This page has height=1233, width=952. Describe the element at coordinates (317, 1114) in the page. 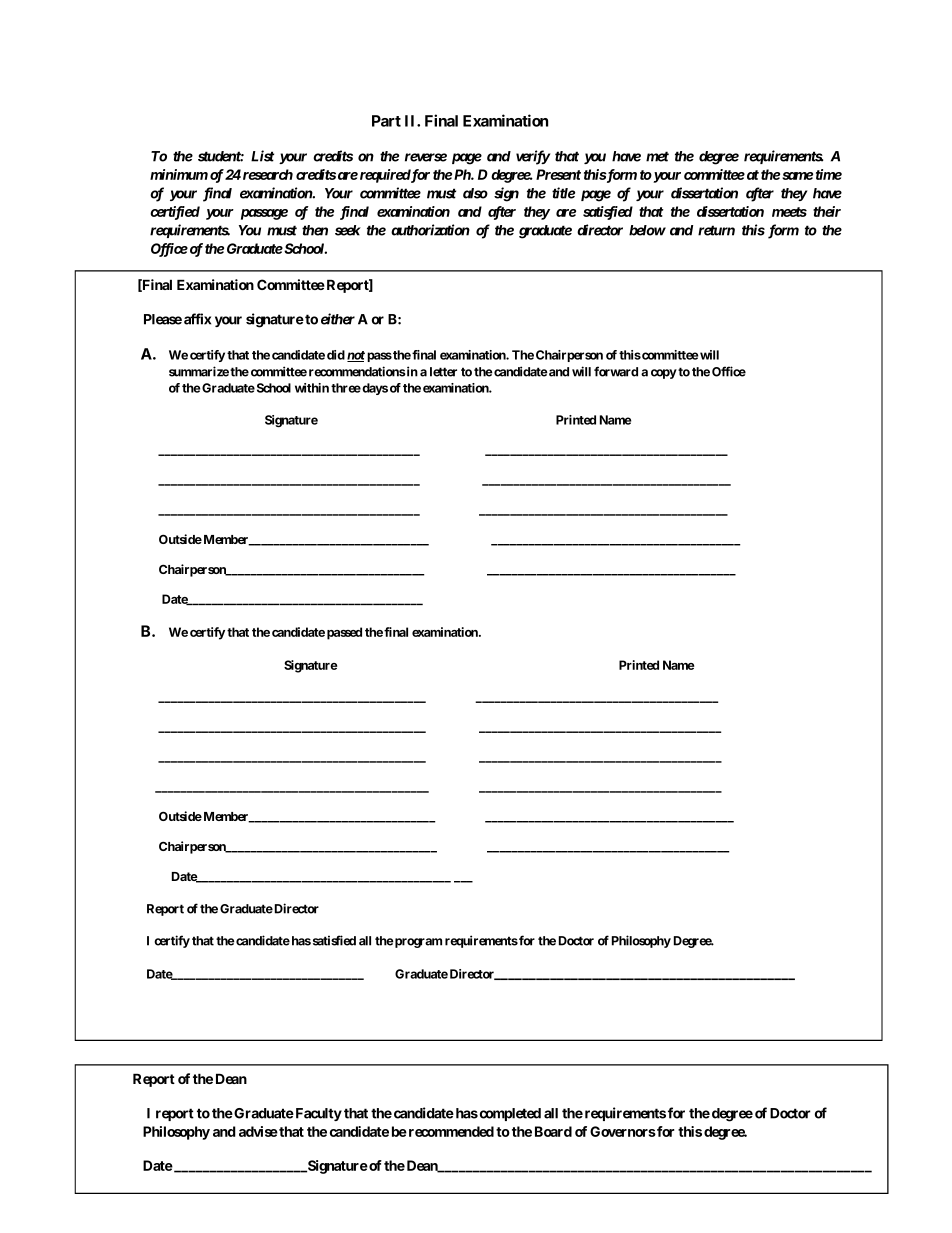

I see `Faculty` at that location.
